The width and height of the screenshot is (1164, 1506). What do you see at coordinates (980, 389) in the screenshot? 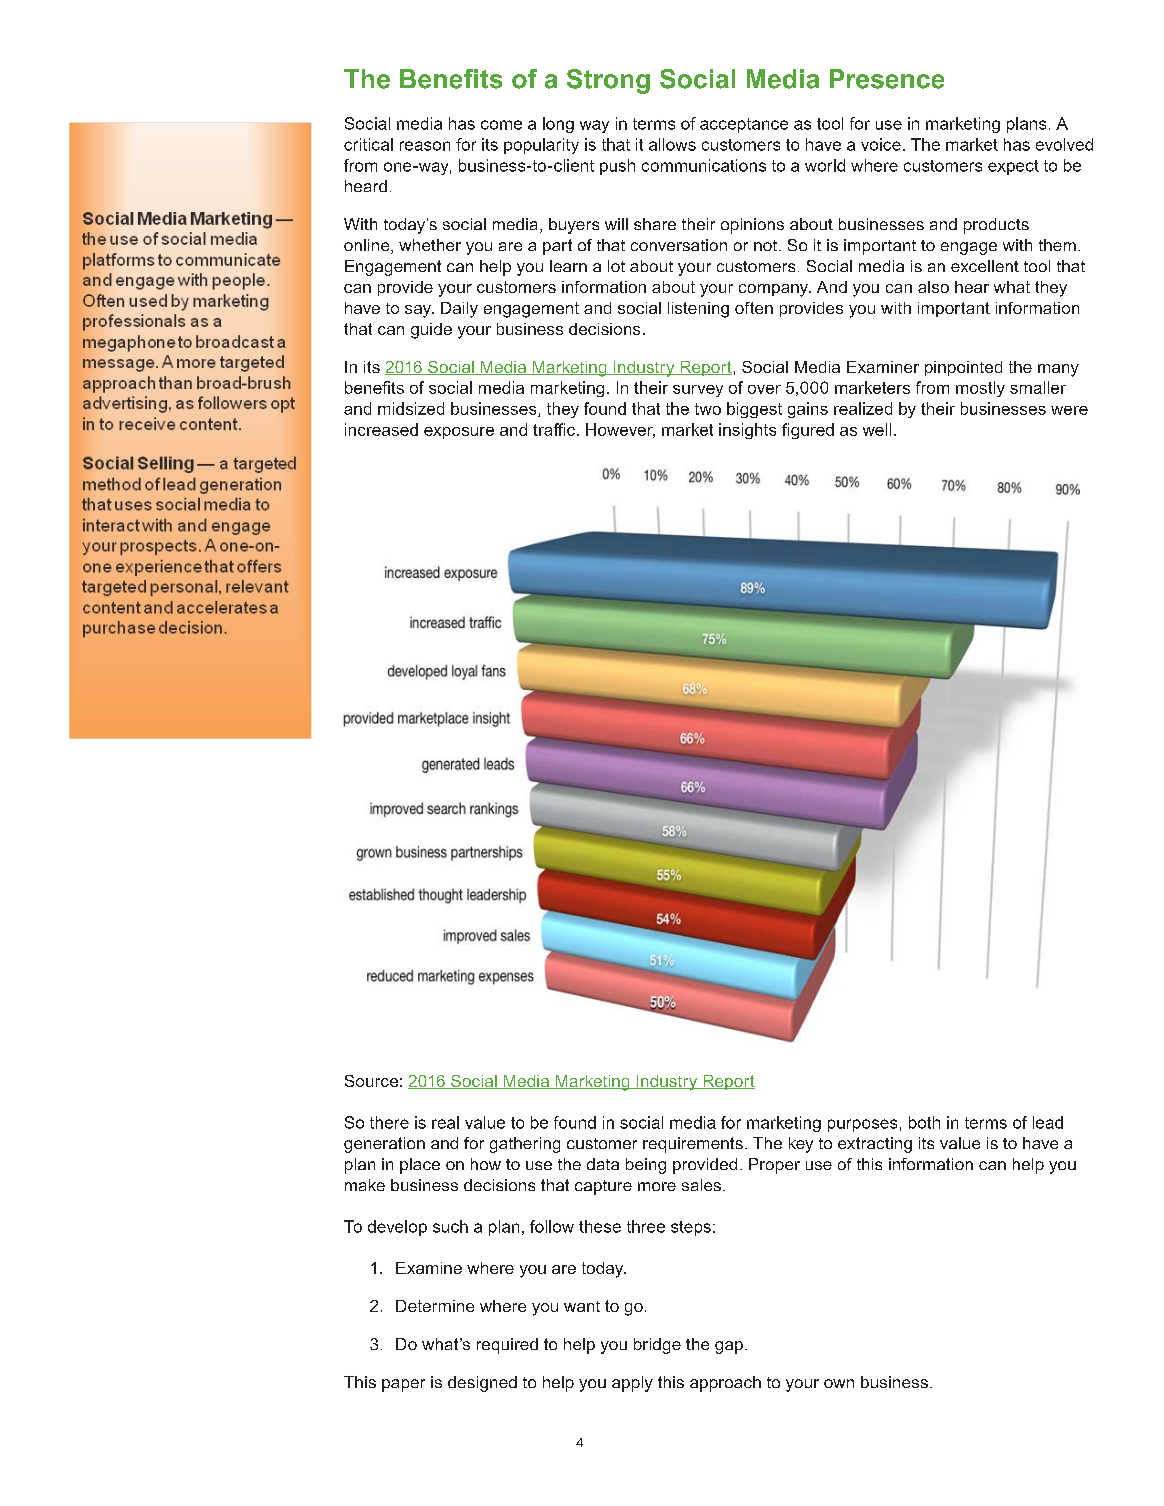
I see `mostly` at bounding box center [980, 389].
